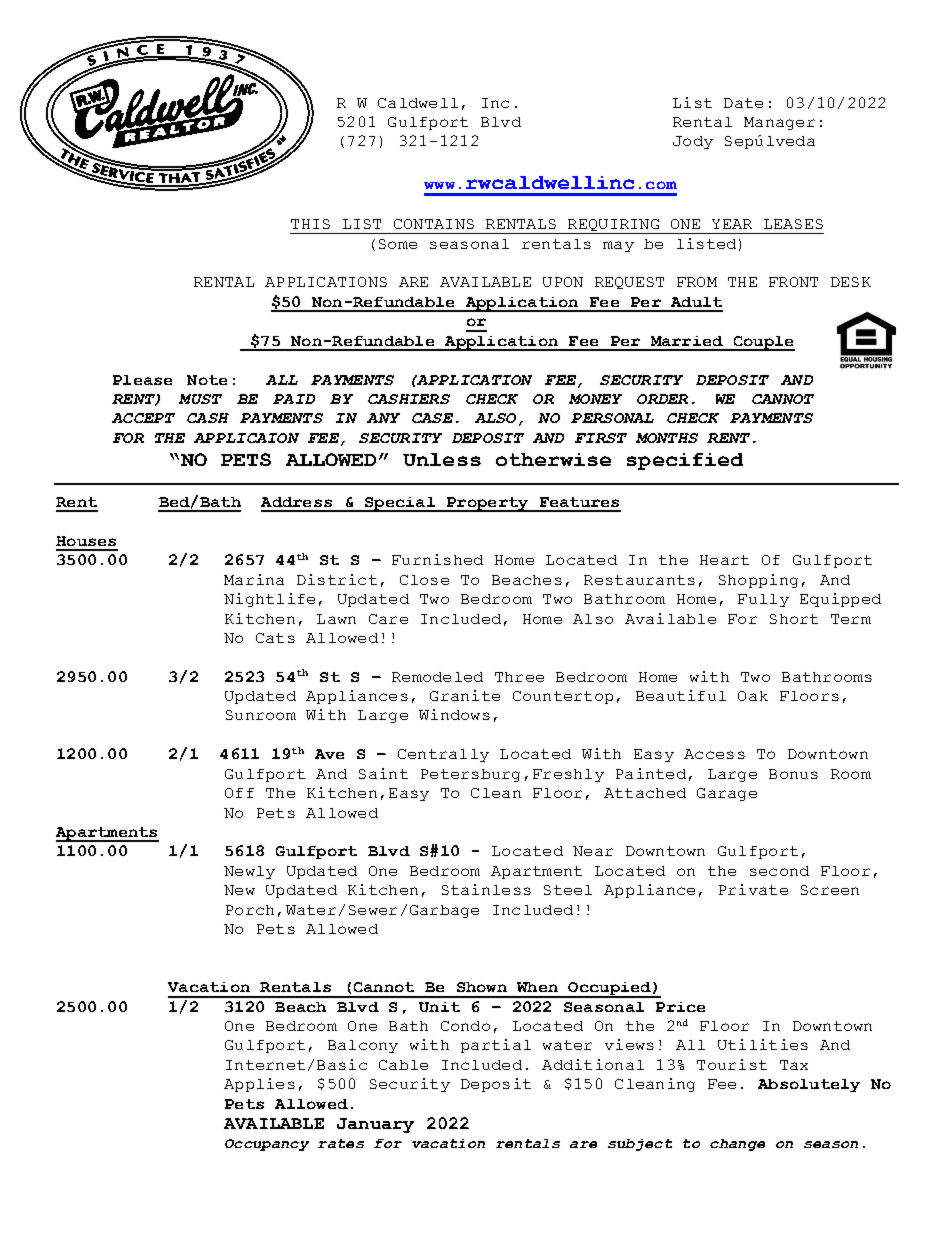 This screenshot has height=1233, width=952. What do you see at coordinates (737, 1145) in the screenshot?
I see `change` at bounding box center [737, 1145].
